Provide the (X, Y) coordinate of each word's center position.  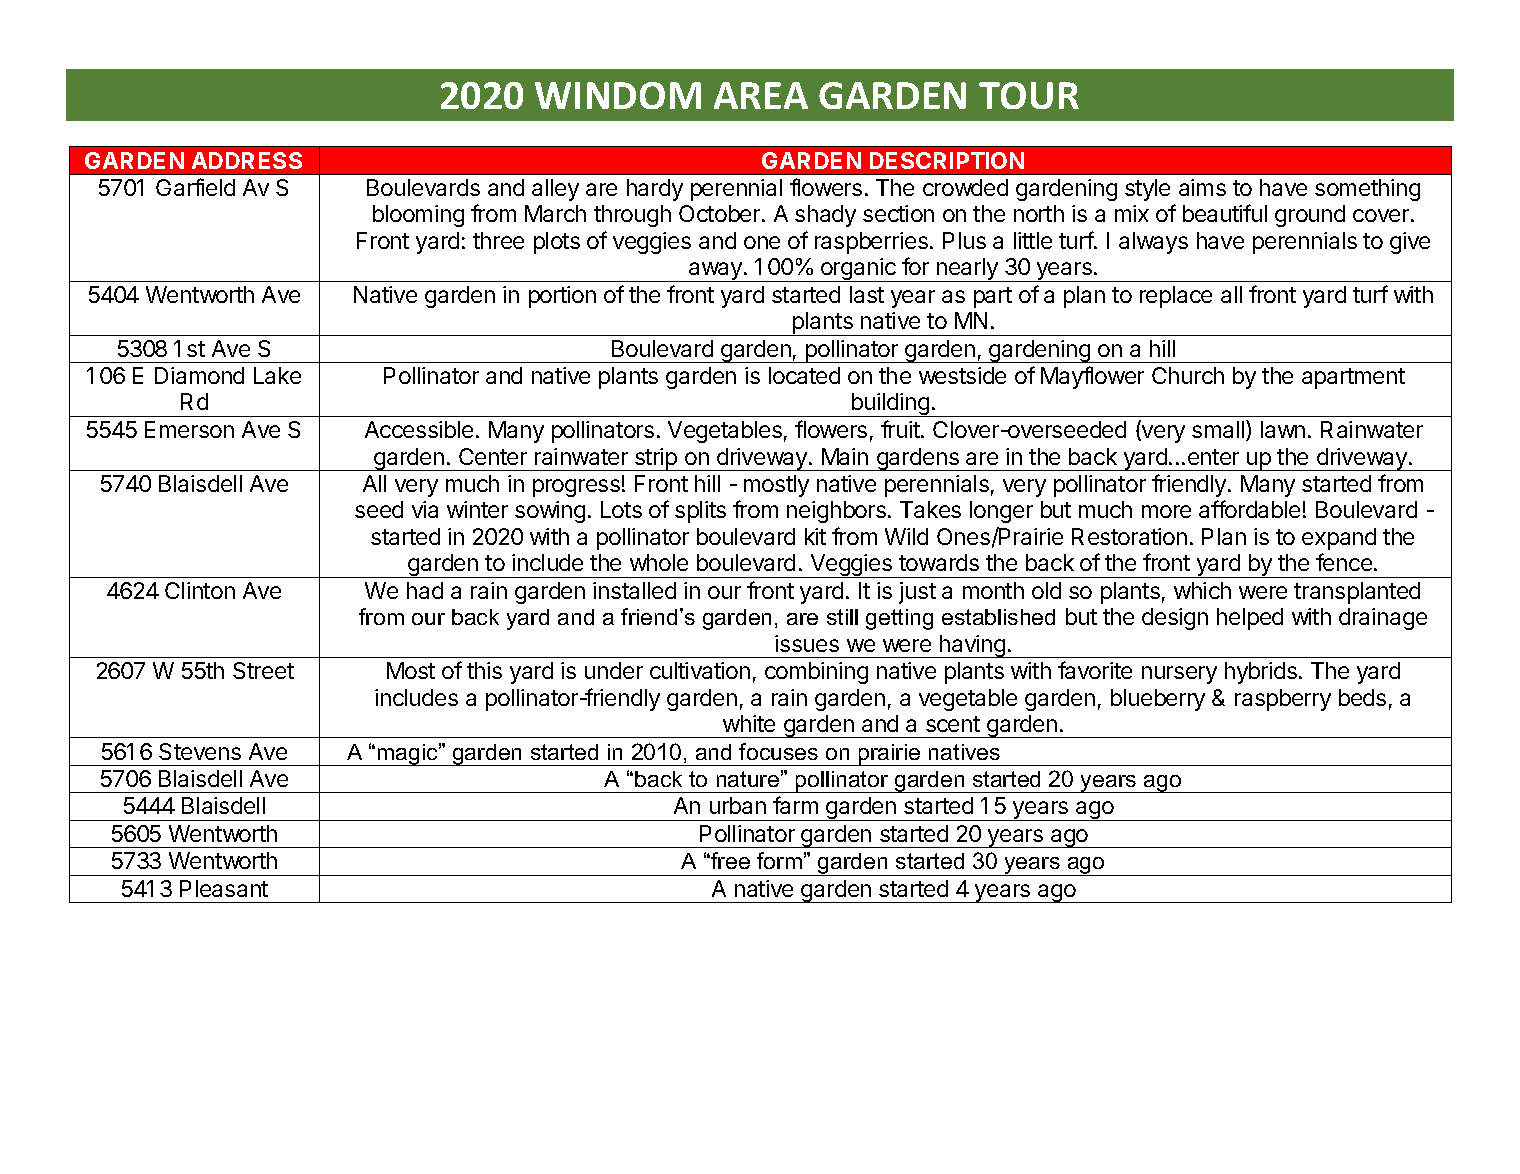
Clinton (200, 590)
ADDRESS (247, 160)
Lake (277, 375)
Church (1188, 375)
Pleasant (224, 888)
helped (1250, 619)
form (779, 860)
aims (1202, 187)
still (842, 617)
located (804, 375)
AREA (761, 95)
